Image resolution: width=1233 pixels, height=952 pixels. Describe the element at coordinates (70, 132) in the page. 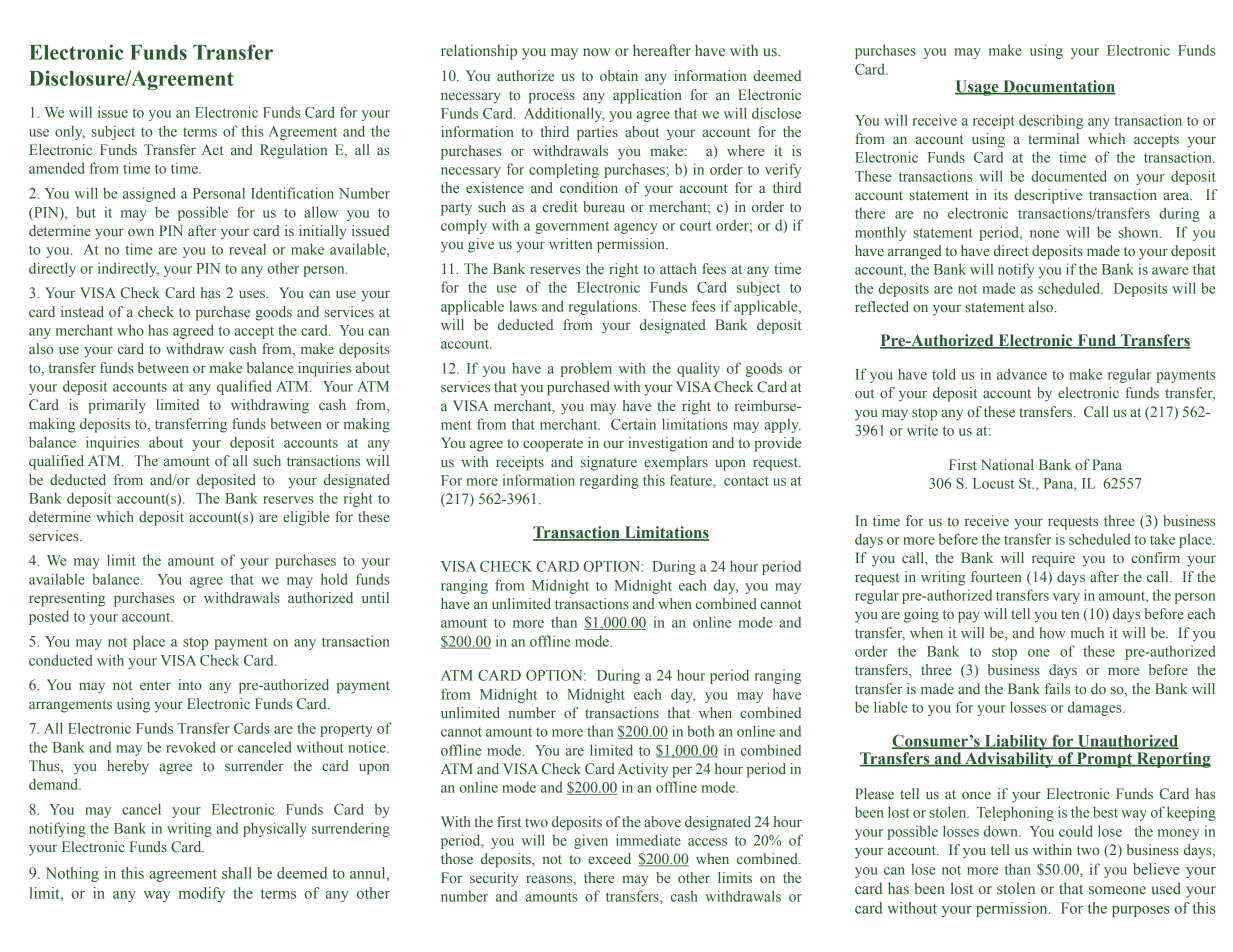

I see `only` at that location.
